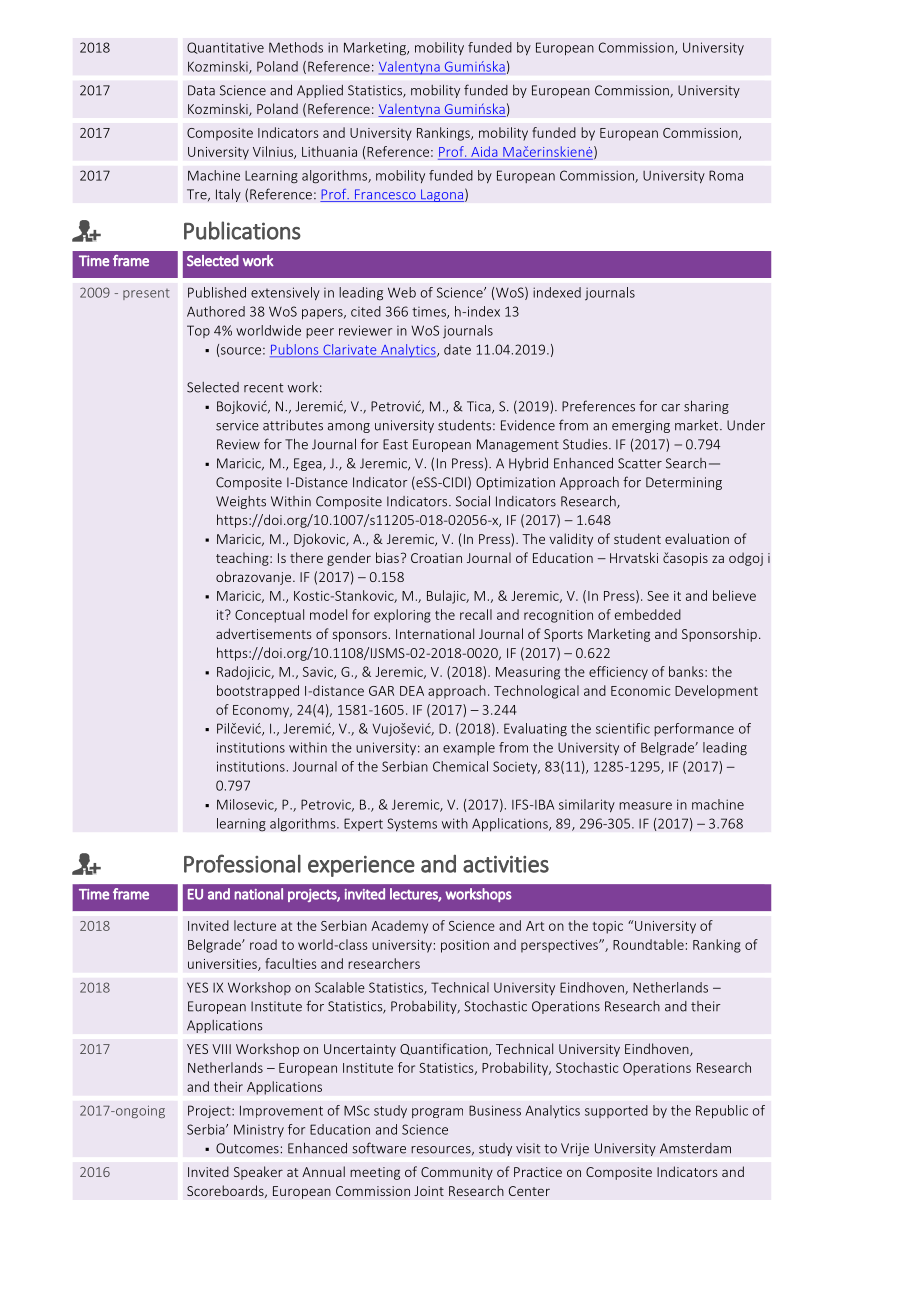 The image size is (924, 1307). Describe the element at coordinates (480, 407) in the page. I see `Tica` at that location.
